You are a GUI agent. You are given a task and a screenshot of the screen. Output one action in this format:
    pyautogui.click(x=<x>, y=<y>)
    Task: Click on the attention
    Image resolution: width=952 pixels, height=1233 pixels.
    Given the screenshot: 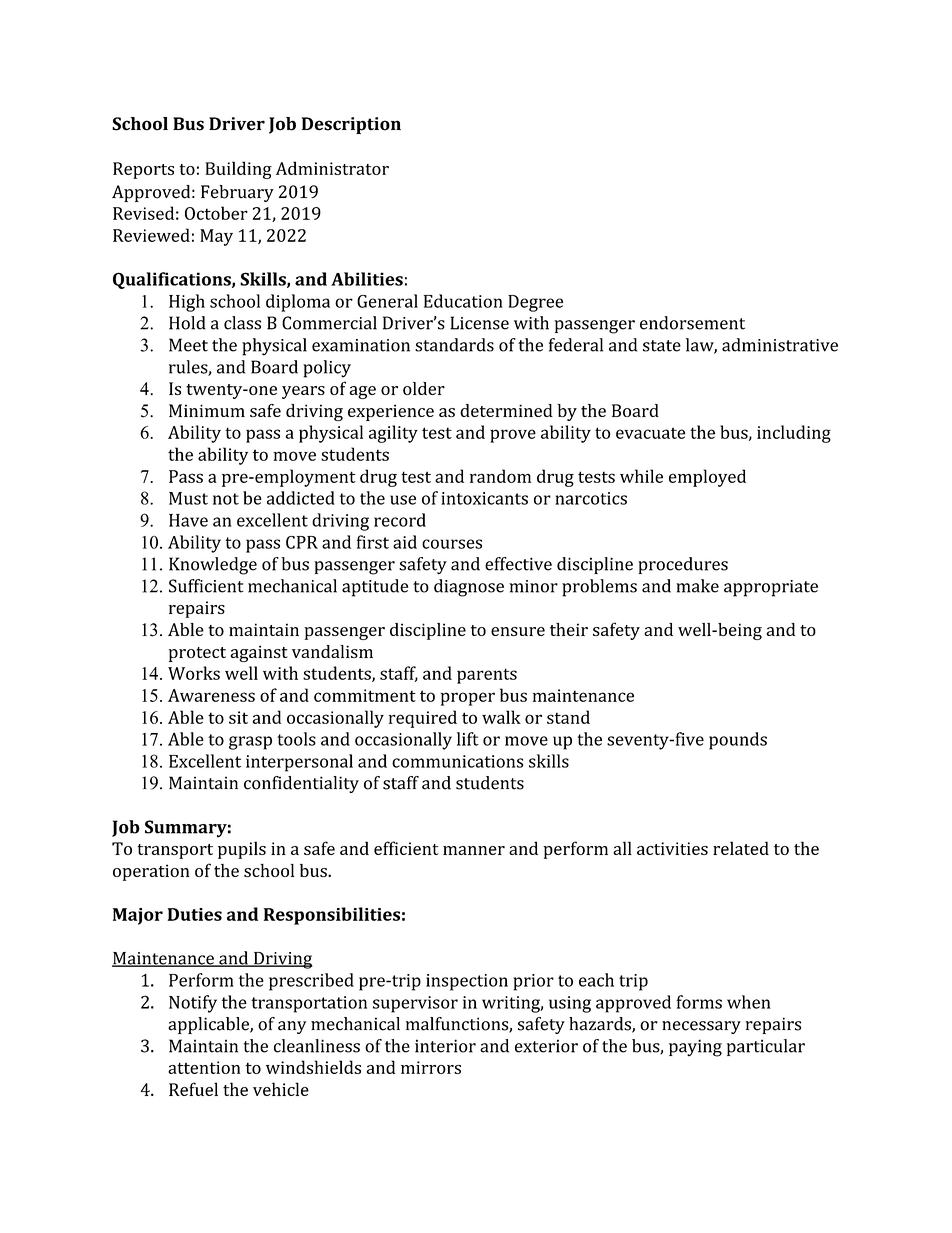 What is the action you would take?
    pyautogui.click(x=204, y=1067)
